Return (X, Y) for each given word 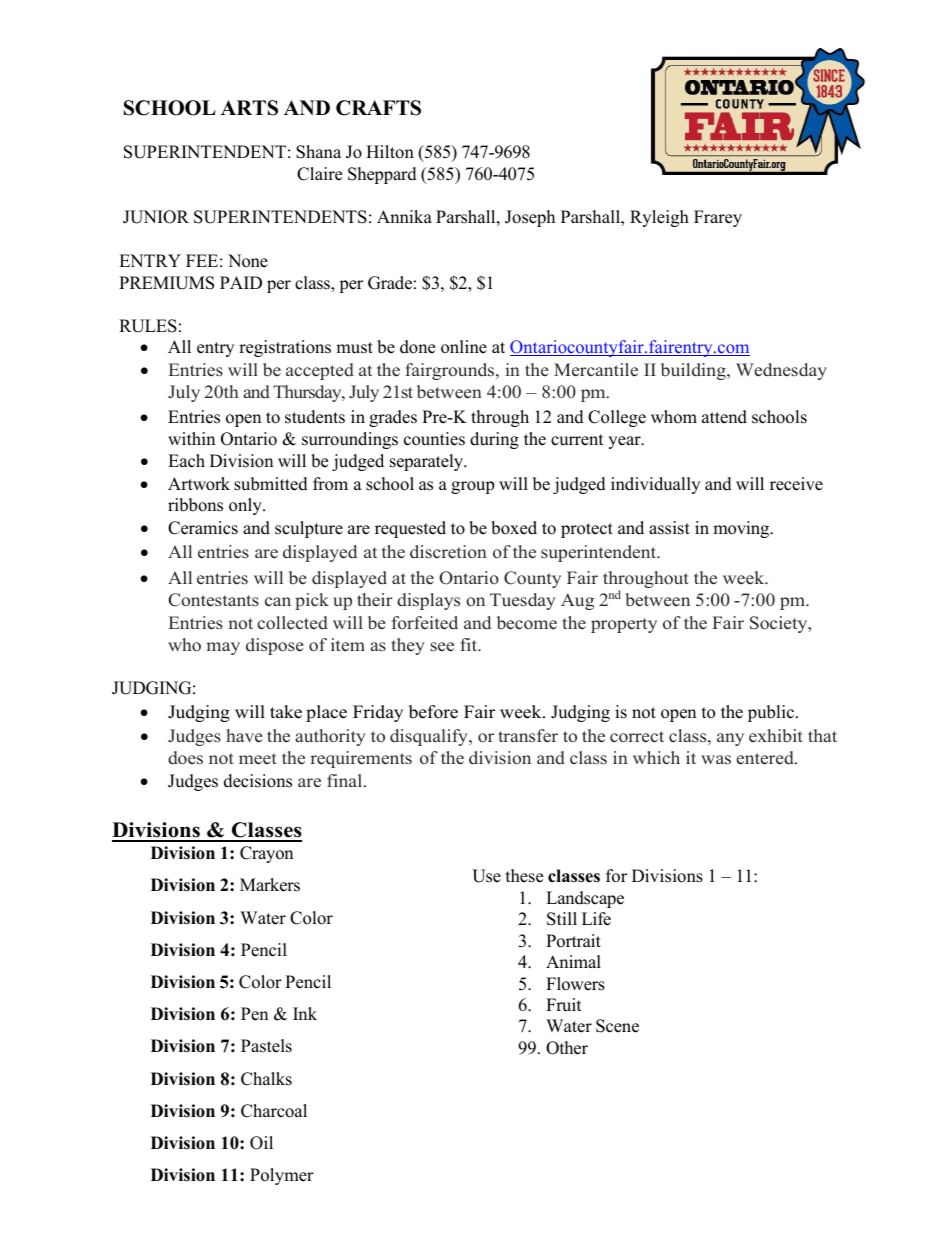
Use (486, 876)
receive (796, 484)
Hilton (390, 152)
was (716, 760)
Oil (261, 1143)
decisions (258, 781)
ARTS (249, 108)
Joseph (530, 218)
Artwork (199, 484)
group (472, 487)
